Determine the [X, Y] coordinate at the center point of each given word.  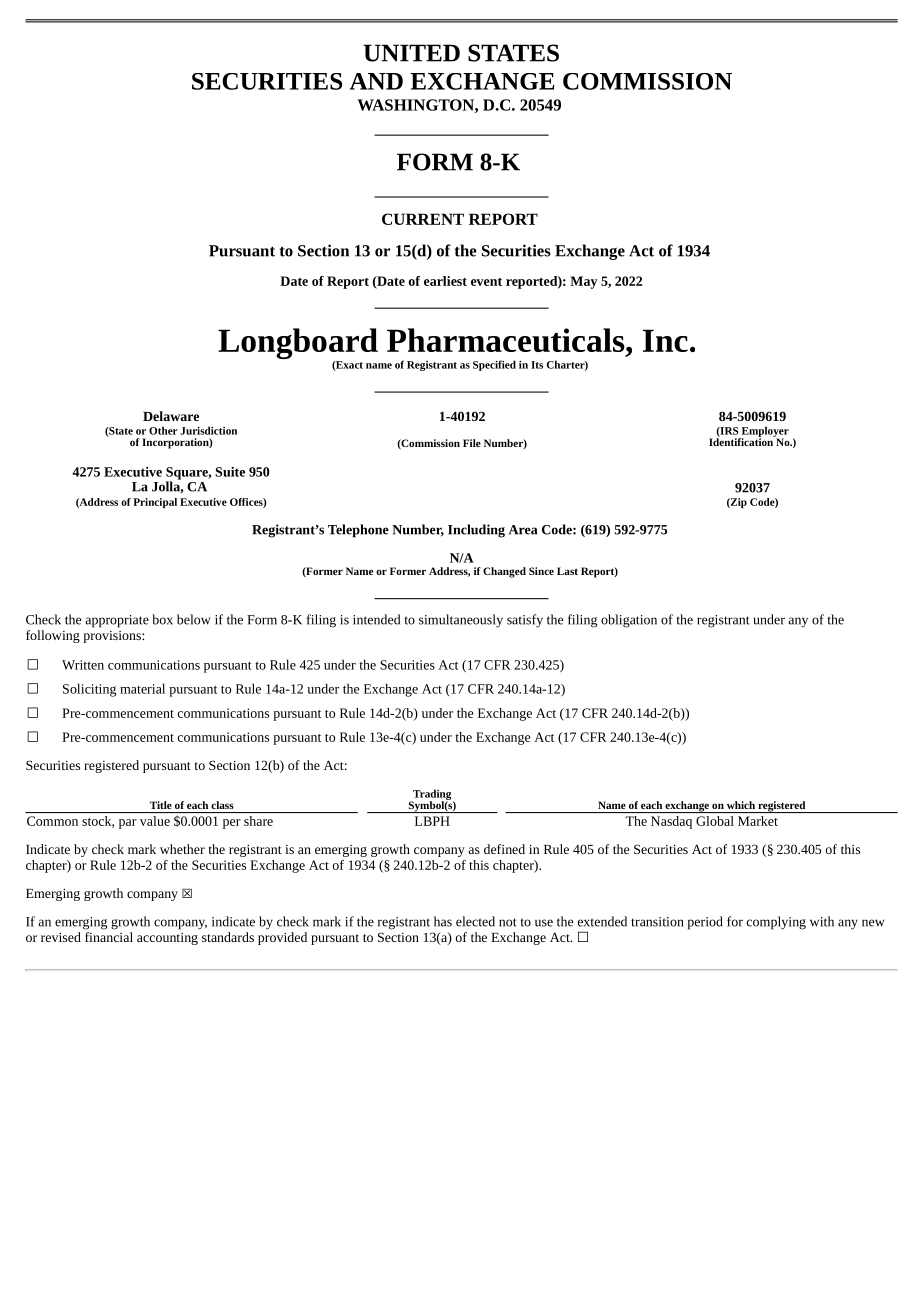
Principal [155, 503]
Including [476, 531]
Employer [764, 432]
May [583, 282]
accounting [167, 939]
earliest [445, 281]
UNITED [411, 53]
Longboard [298, 345]
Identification [742, 441]
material [142, 688]
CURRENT [423, 219]
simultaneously [461, 621]
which [741, 805]
